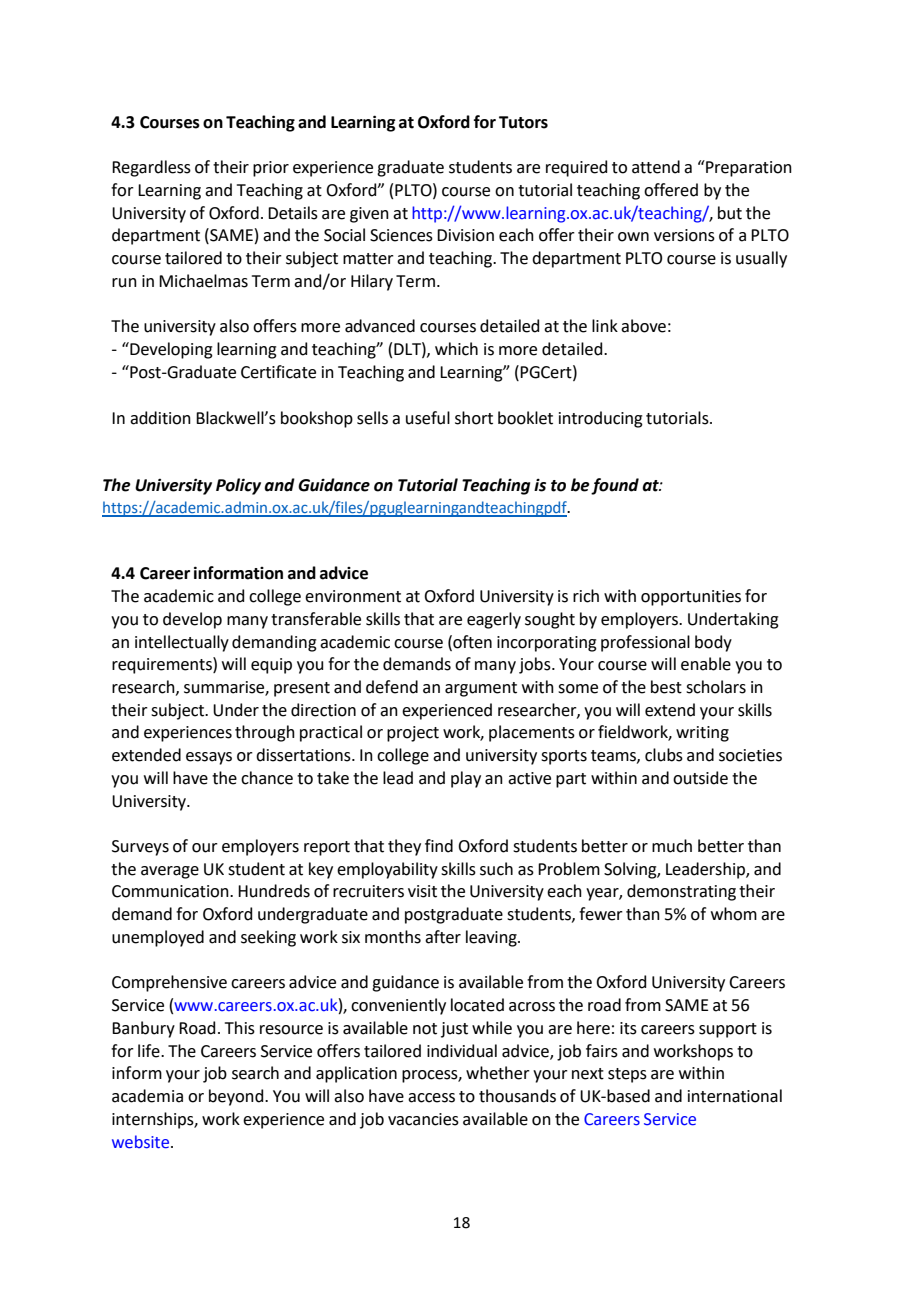  Describe the element at coordinates (182, 643) in the image. I see `intellectually` at that location.
